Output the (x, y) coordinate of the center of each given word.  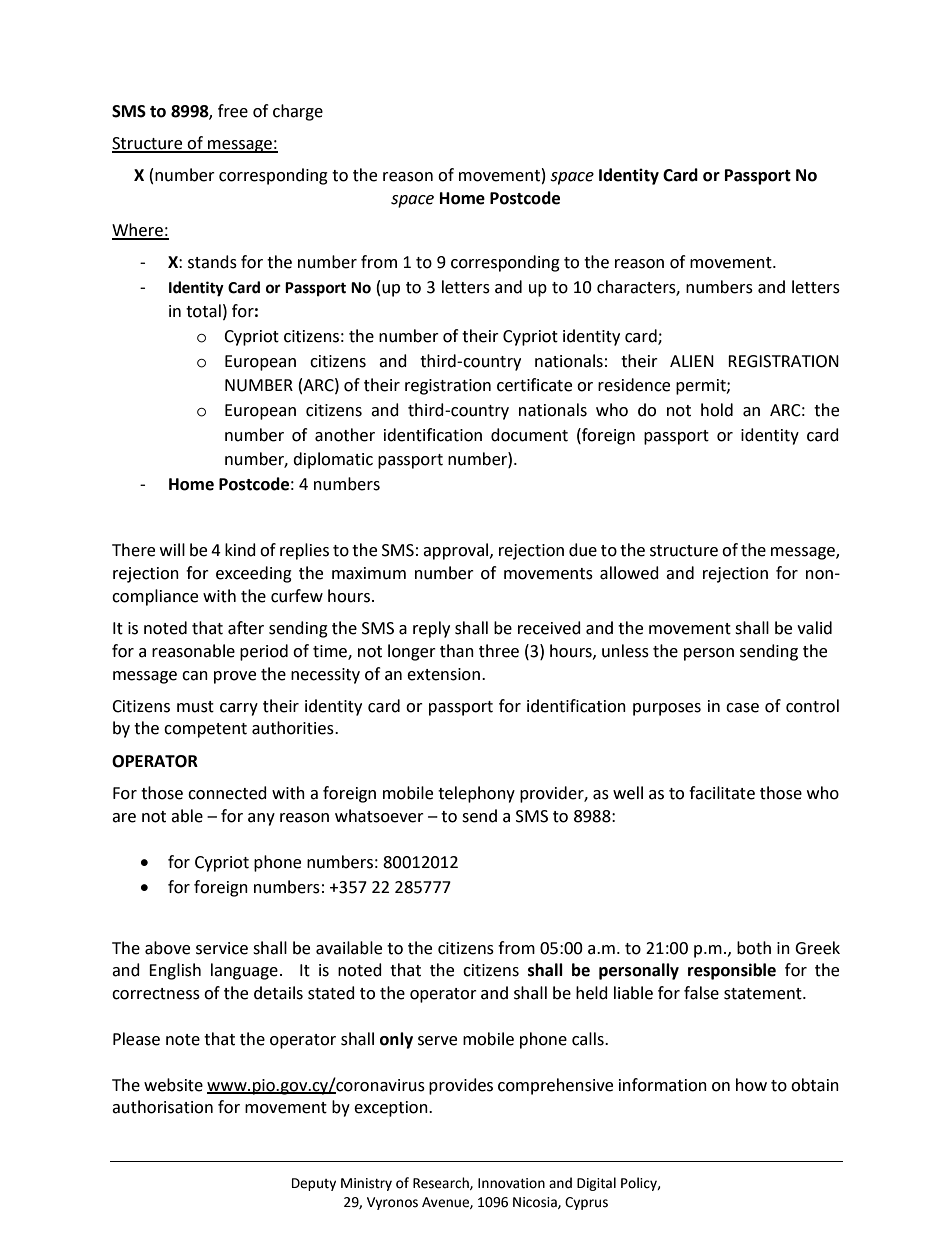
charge (298, 112)
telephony (476, 794)
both (754, 948)
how (751, 1085)
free (233, 111)
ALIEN (692, 361)
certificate (534, 385)
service (222, 948)
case (742, 708)
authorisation (162, 1107)
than (457, 651)
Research (442, 1183)
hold (717, 410)
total (203, 311)
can (195, 676)
